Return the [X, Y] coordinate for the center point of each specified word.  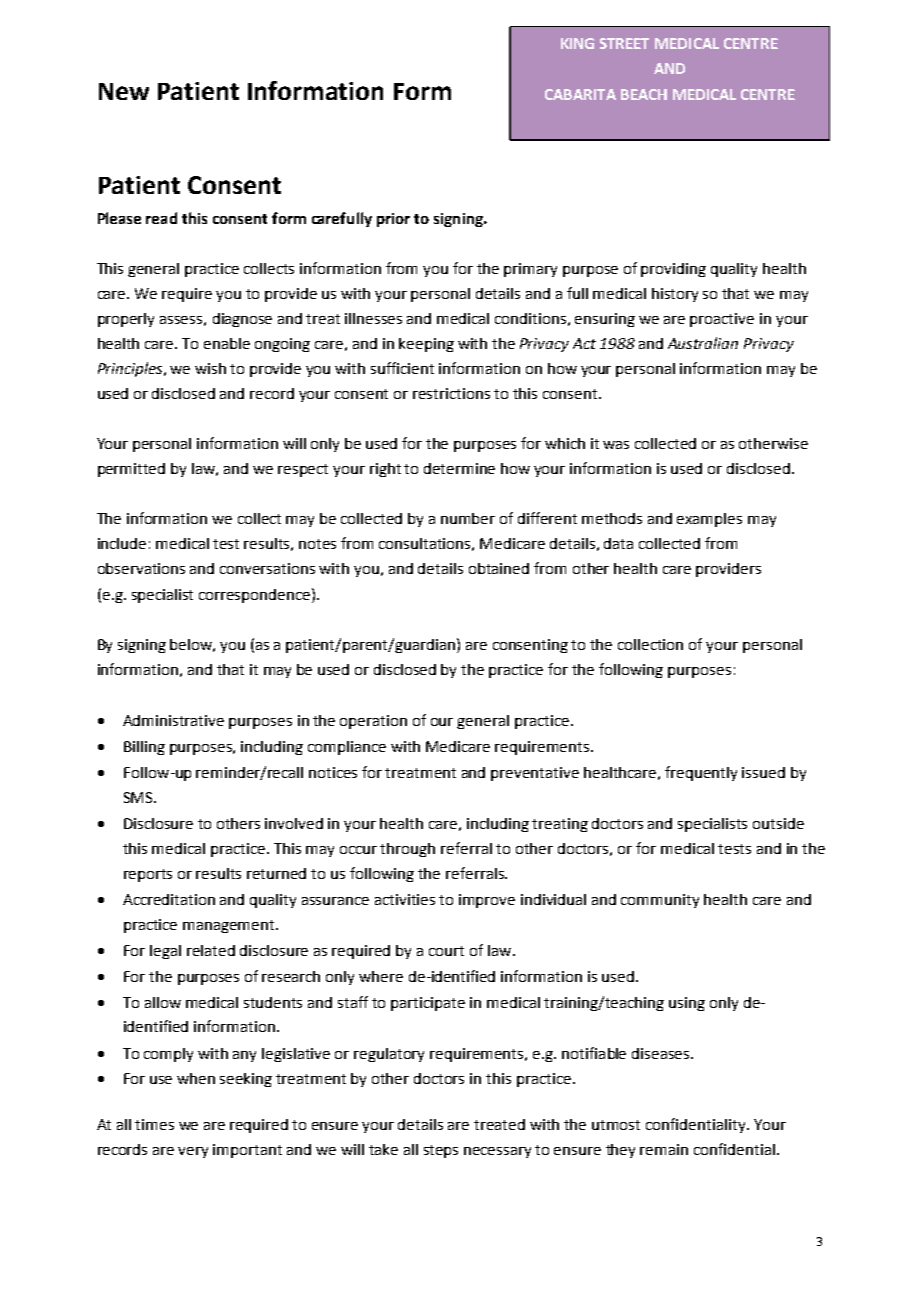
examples [709, 520]
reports [148, 875]
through [407, 850]
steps [441, 1151]
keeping [426, 345]
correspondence [254, 596]
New [124, 91]
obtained [499, 568]
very [193, 1152]
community [660, 901]
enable [227, 343]
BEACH [644, 94]
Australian [703, 343]
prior [393, 220]
